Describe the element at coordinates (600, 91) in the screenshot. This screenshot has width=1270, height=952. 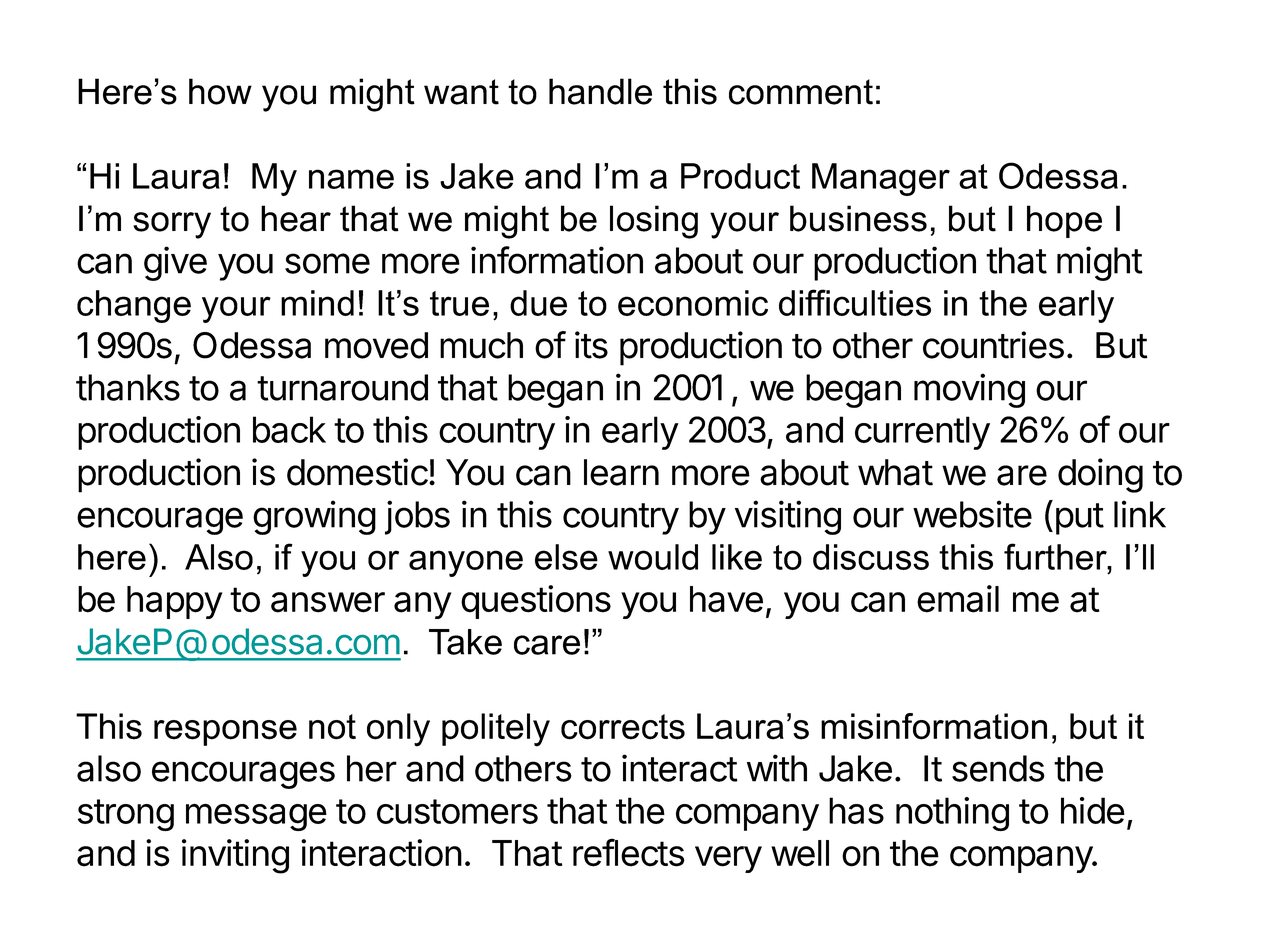
I see `handle` at that location.
